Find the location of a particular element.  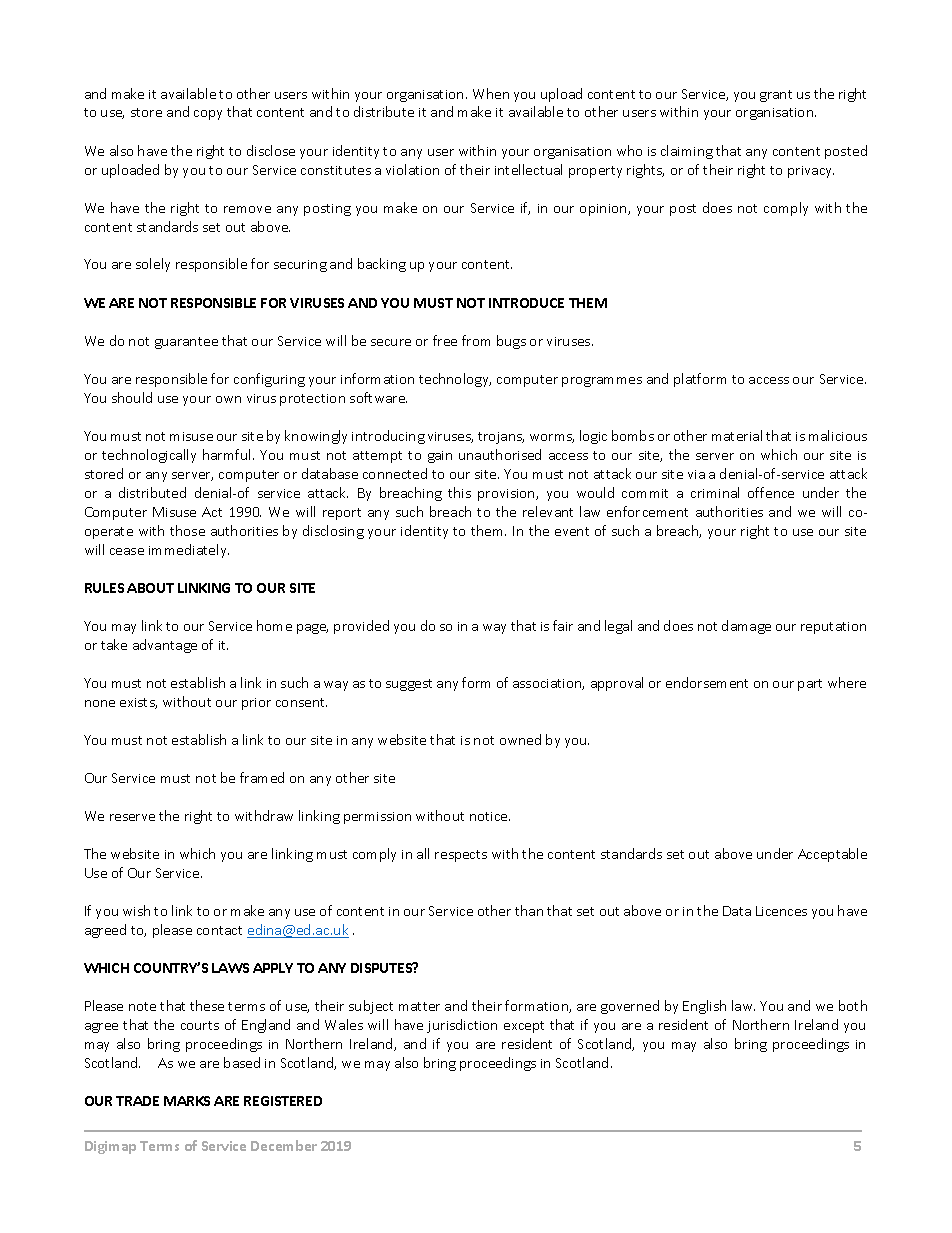

jurisdiction is located at coordinates (462, 1026).
